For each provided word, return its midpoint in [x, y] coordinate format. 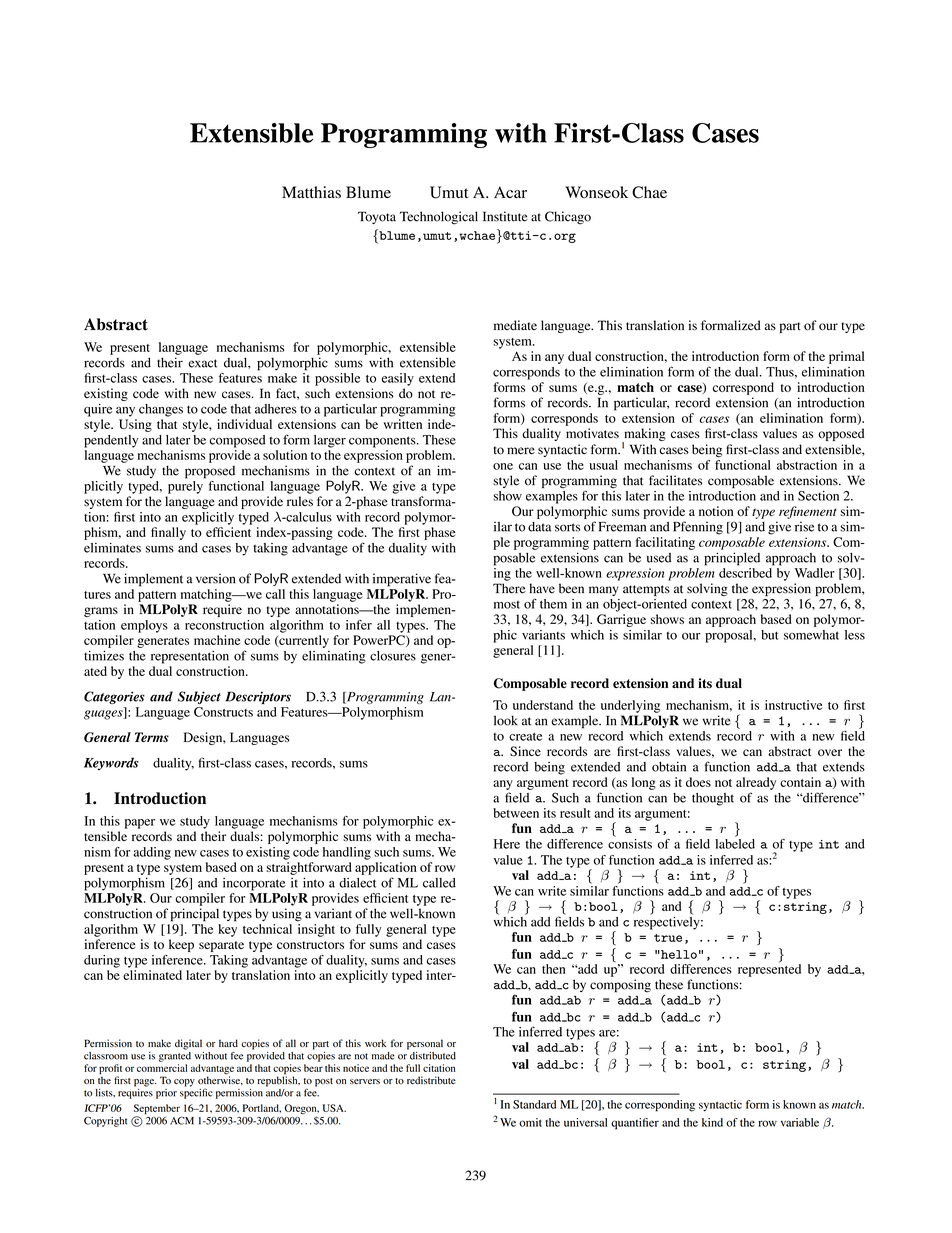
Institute [505, 216]
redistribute [431, 1080]
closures [393, 656]
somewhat [811, 635]
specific [196, 1092]
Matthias [311, 192]
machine [217, 640]
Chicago [568, 218]
